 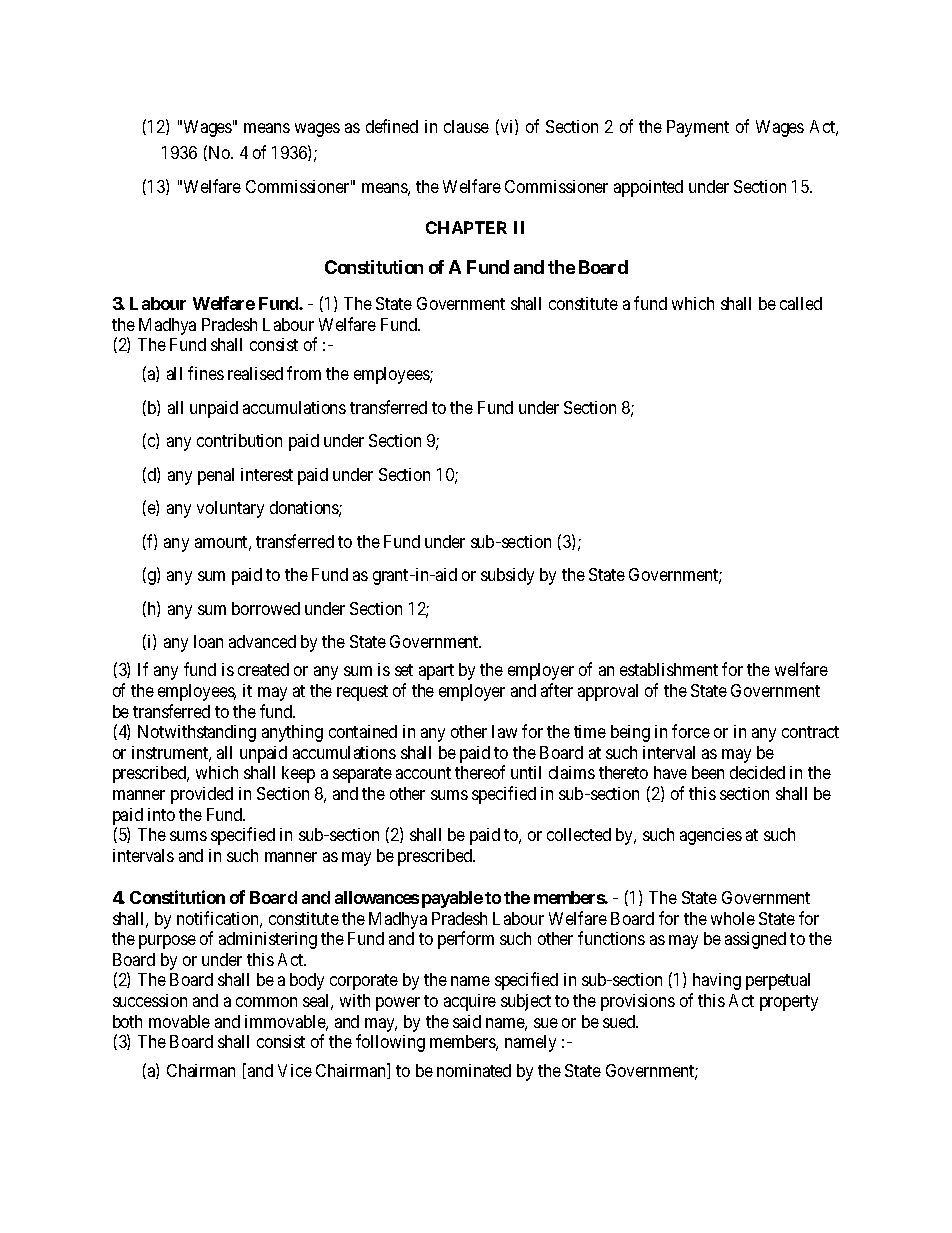 What do you see at coordinates (266, 608) in the screenshot?
I see `borrowed` at bounding box center [266, 608].
